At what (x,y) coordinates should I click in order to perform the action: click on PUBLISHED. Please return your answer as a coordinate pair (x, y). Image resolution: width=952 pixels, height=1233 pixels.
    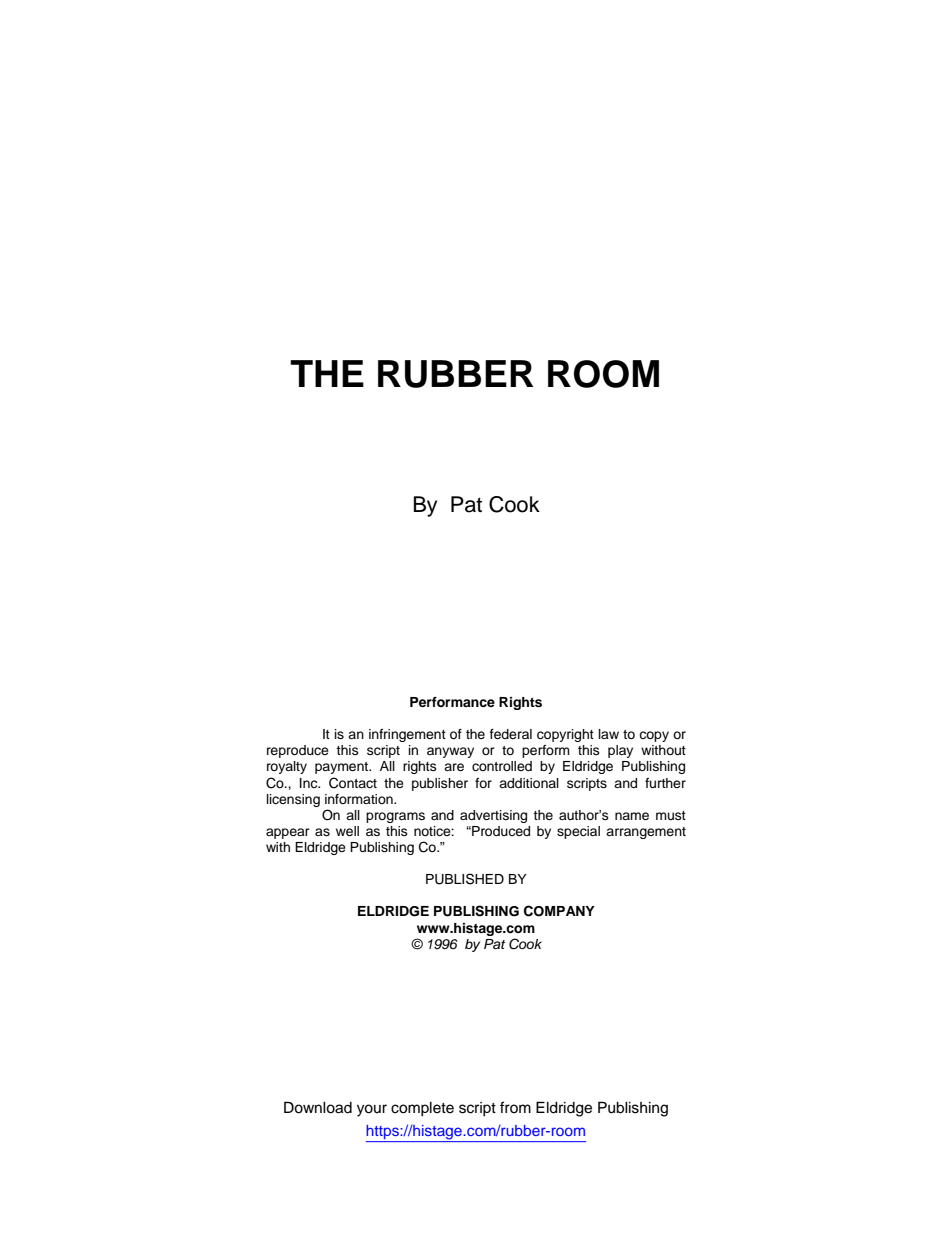
    Looking at the image, I should click on (465, 879).
